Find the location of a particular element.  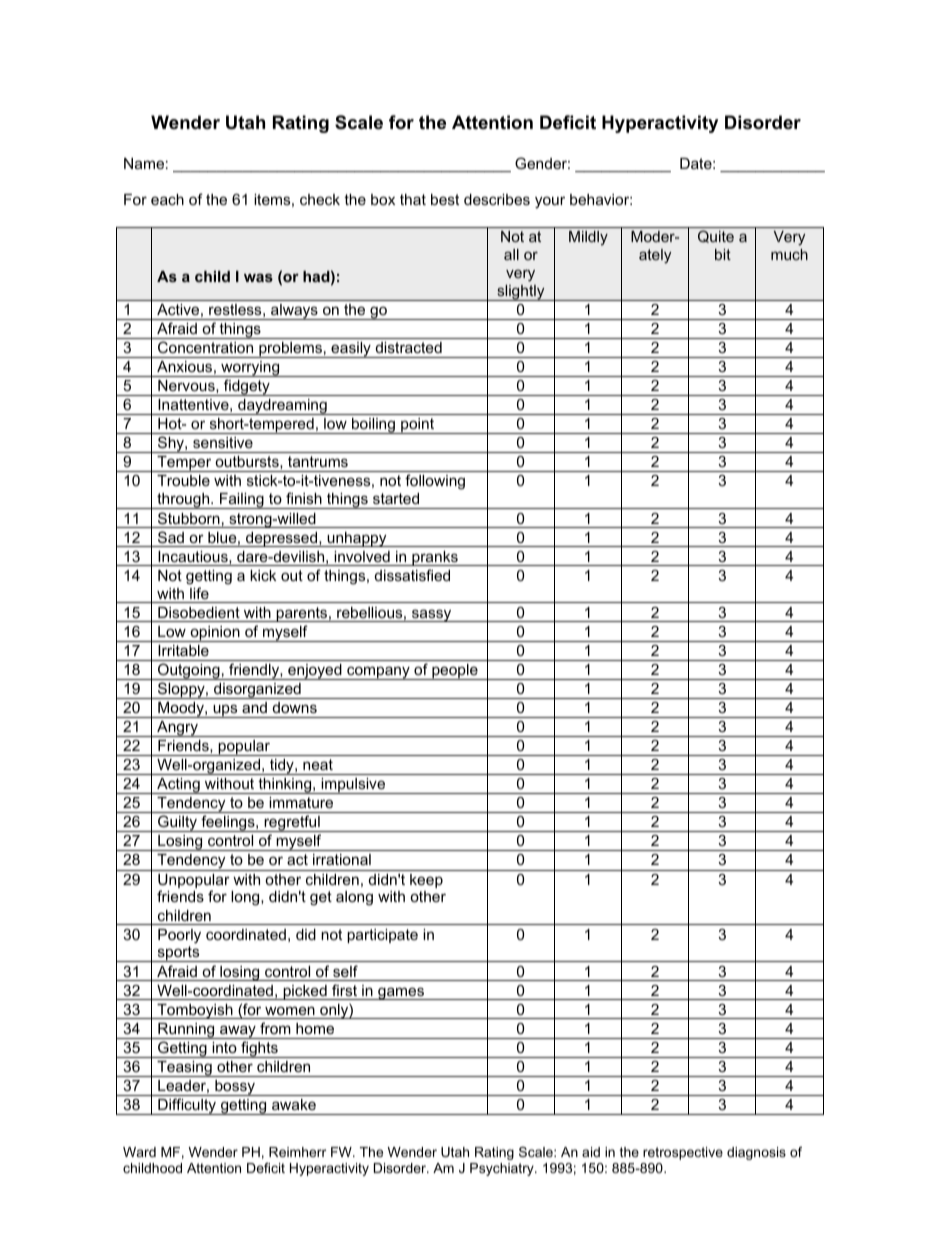

Difficulty is located at coordinates (187, 1106).
